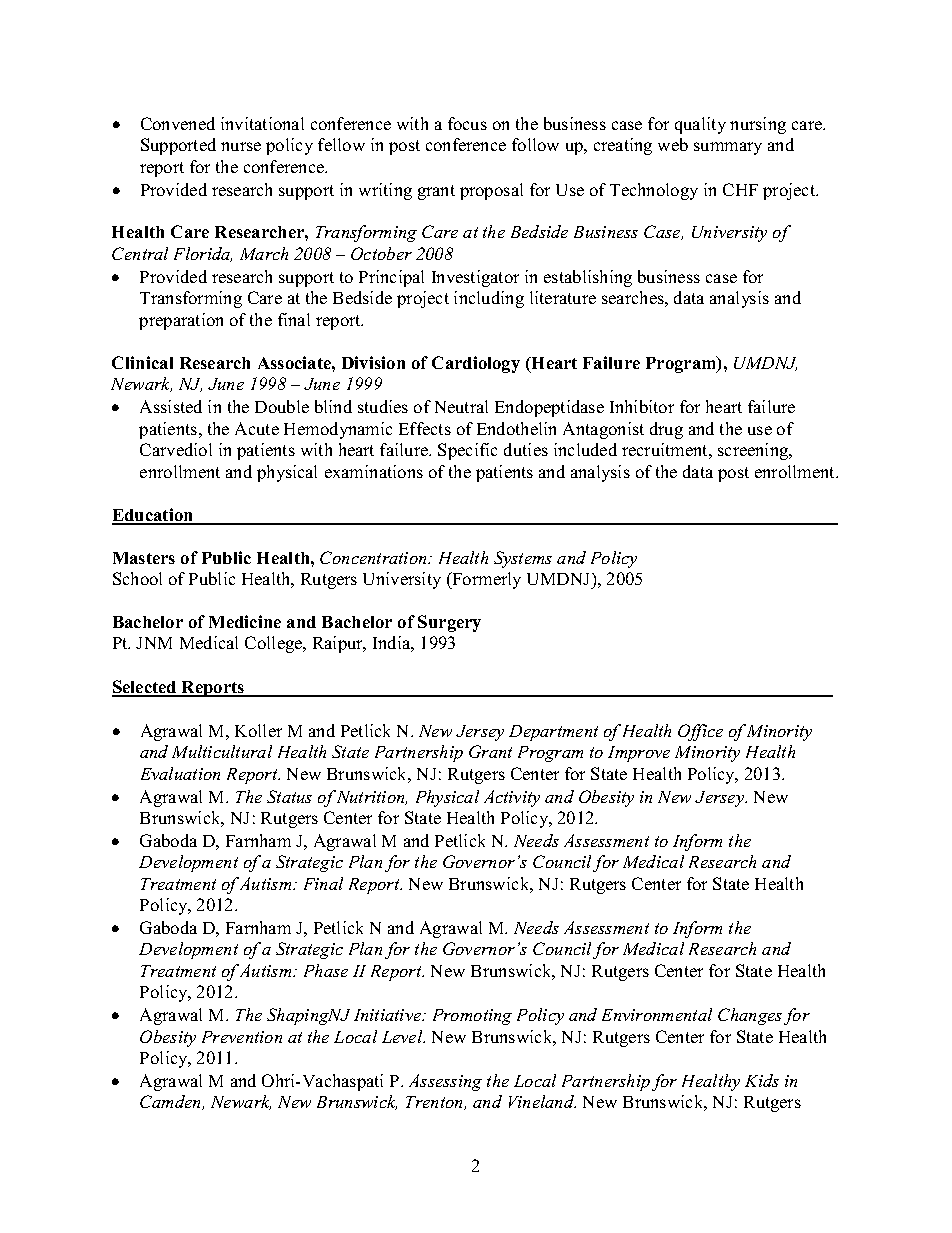 The image size is (952, 1233). What do you see at coordinates (700, 732) in the page?
I see `Office` at bounding box center [700, 732].
